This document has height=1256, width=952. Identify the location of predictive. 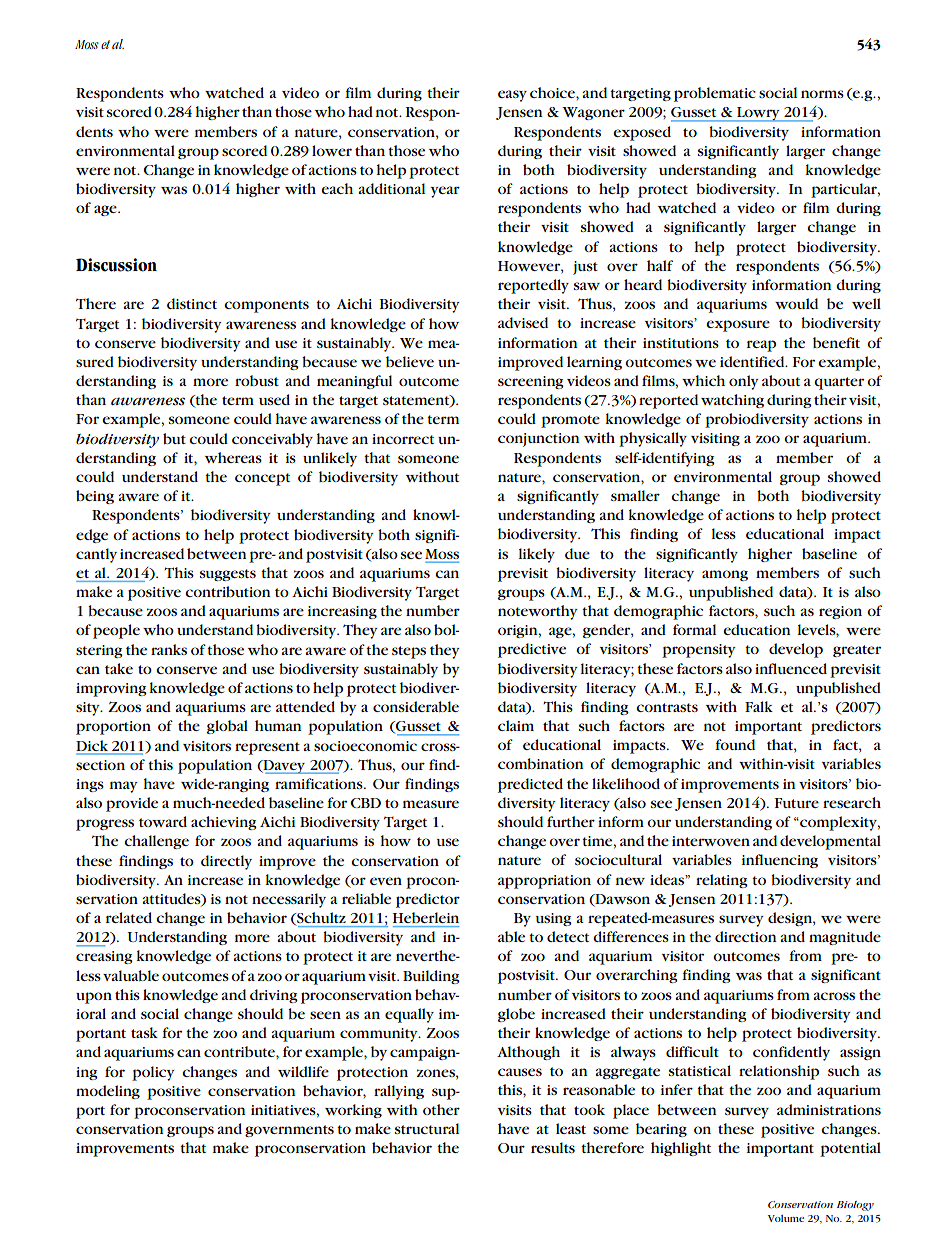
(532, 650).
